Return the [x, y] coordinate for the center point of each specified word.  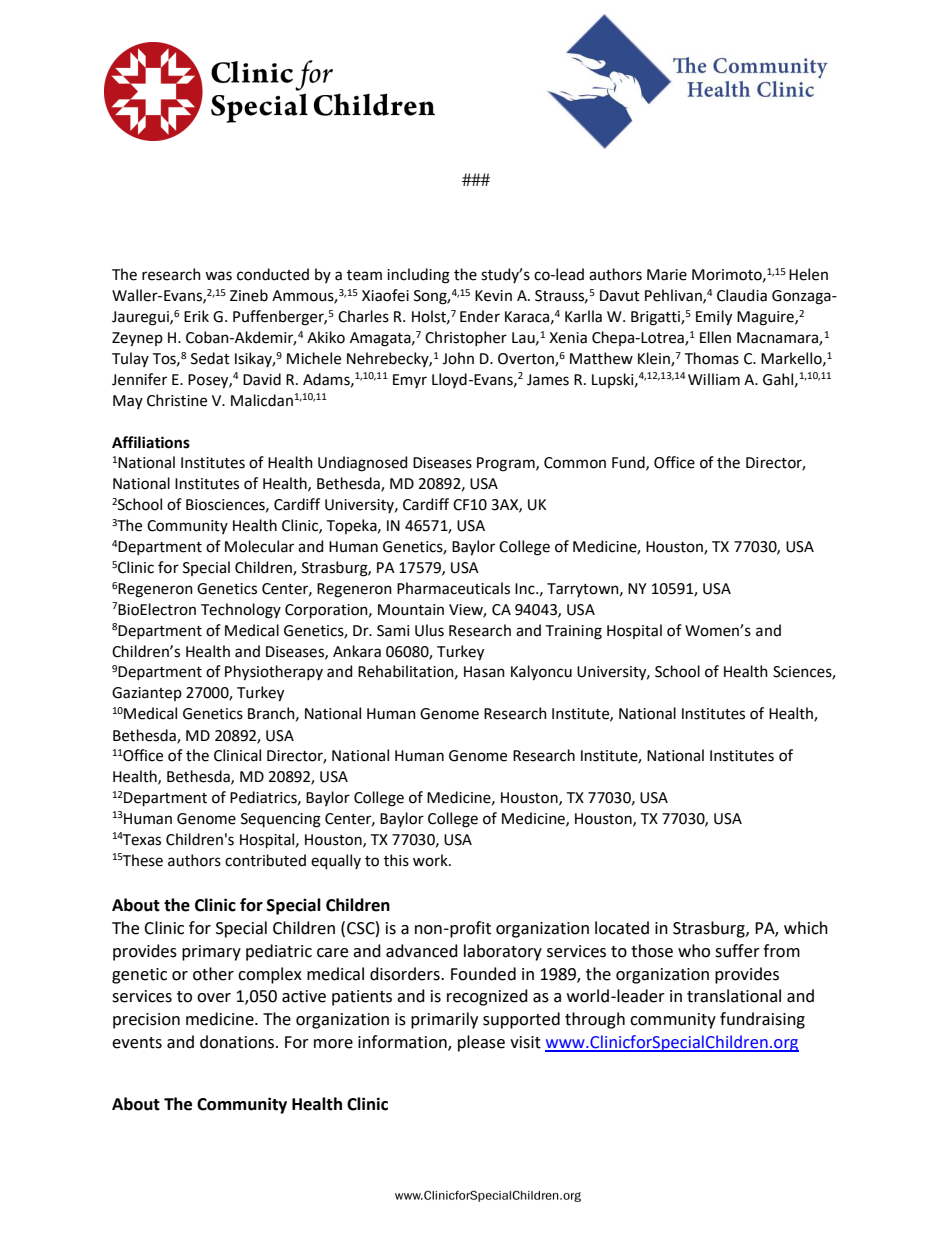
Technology [241, 611]
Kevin [493, 296]
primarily [444, 1020]
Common [575, 463]
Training [574, 632]
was [218, 276]
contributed [265, 860]
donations [238, 1042]
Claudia [742, 295]
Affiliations [151, 442]
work [431, 860]
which [806, 928]
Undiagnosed [362, 464]
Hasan [484, 672]
